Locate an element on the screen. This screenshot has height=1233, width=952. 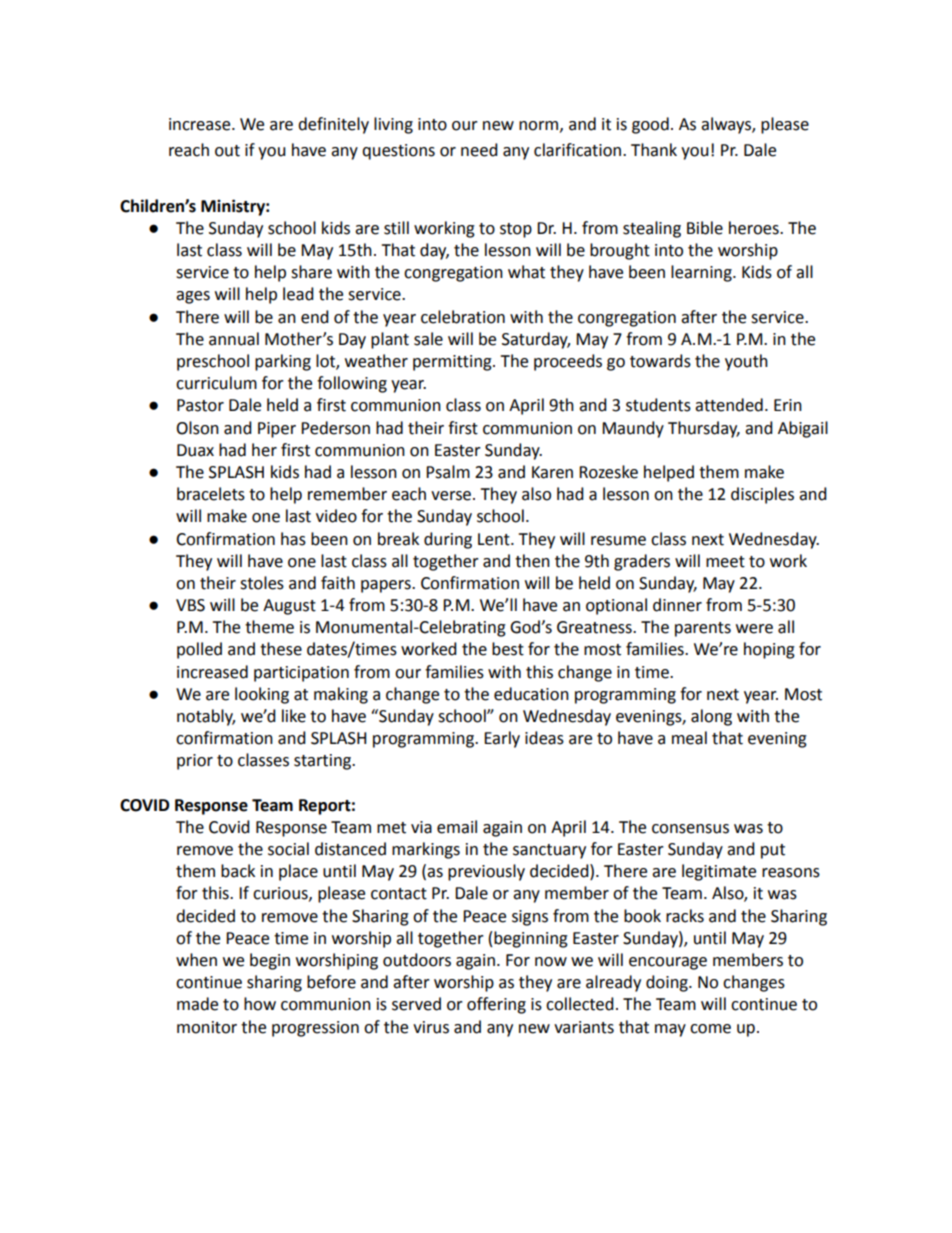
best is located at coordinates (508, 649).
